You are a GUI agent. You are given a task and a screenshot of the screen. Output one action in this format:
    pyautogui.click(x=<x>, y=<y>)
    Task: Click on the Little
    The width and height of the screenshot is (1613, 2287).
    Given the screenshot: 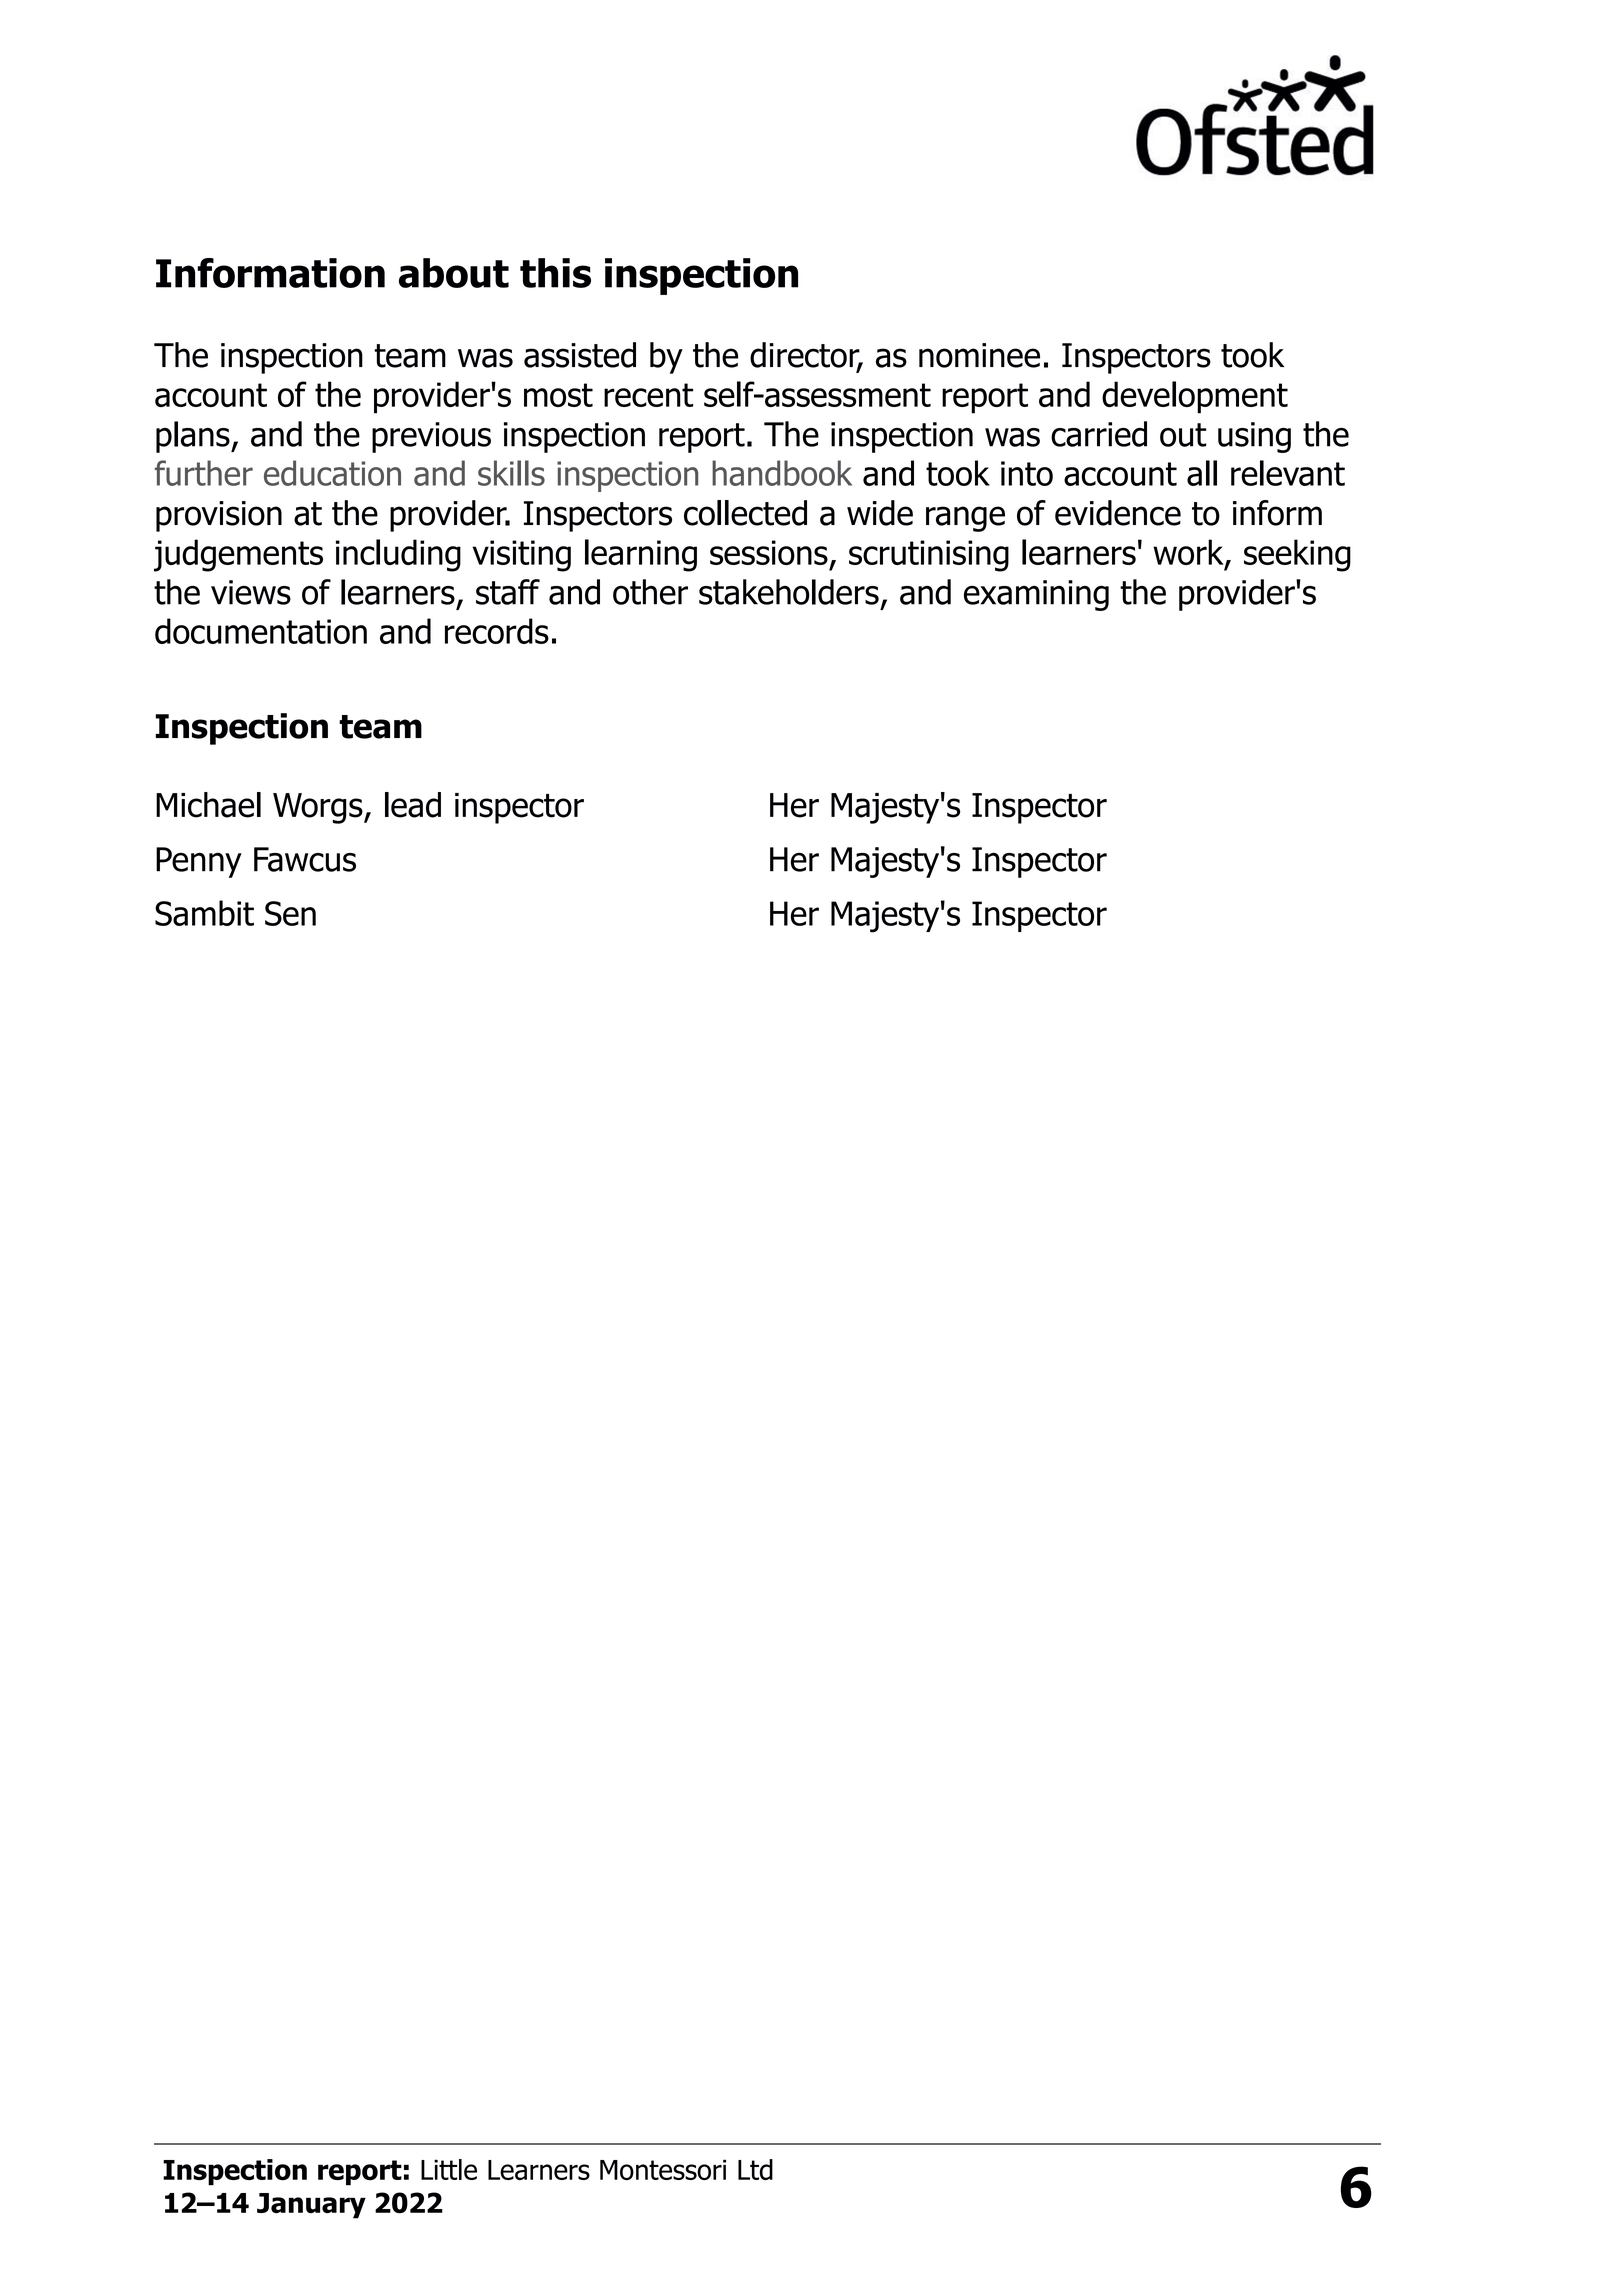 What is the action you would take?
    pyautogui.click(x=449, y=2169)
